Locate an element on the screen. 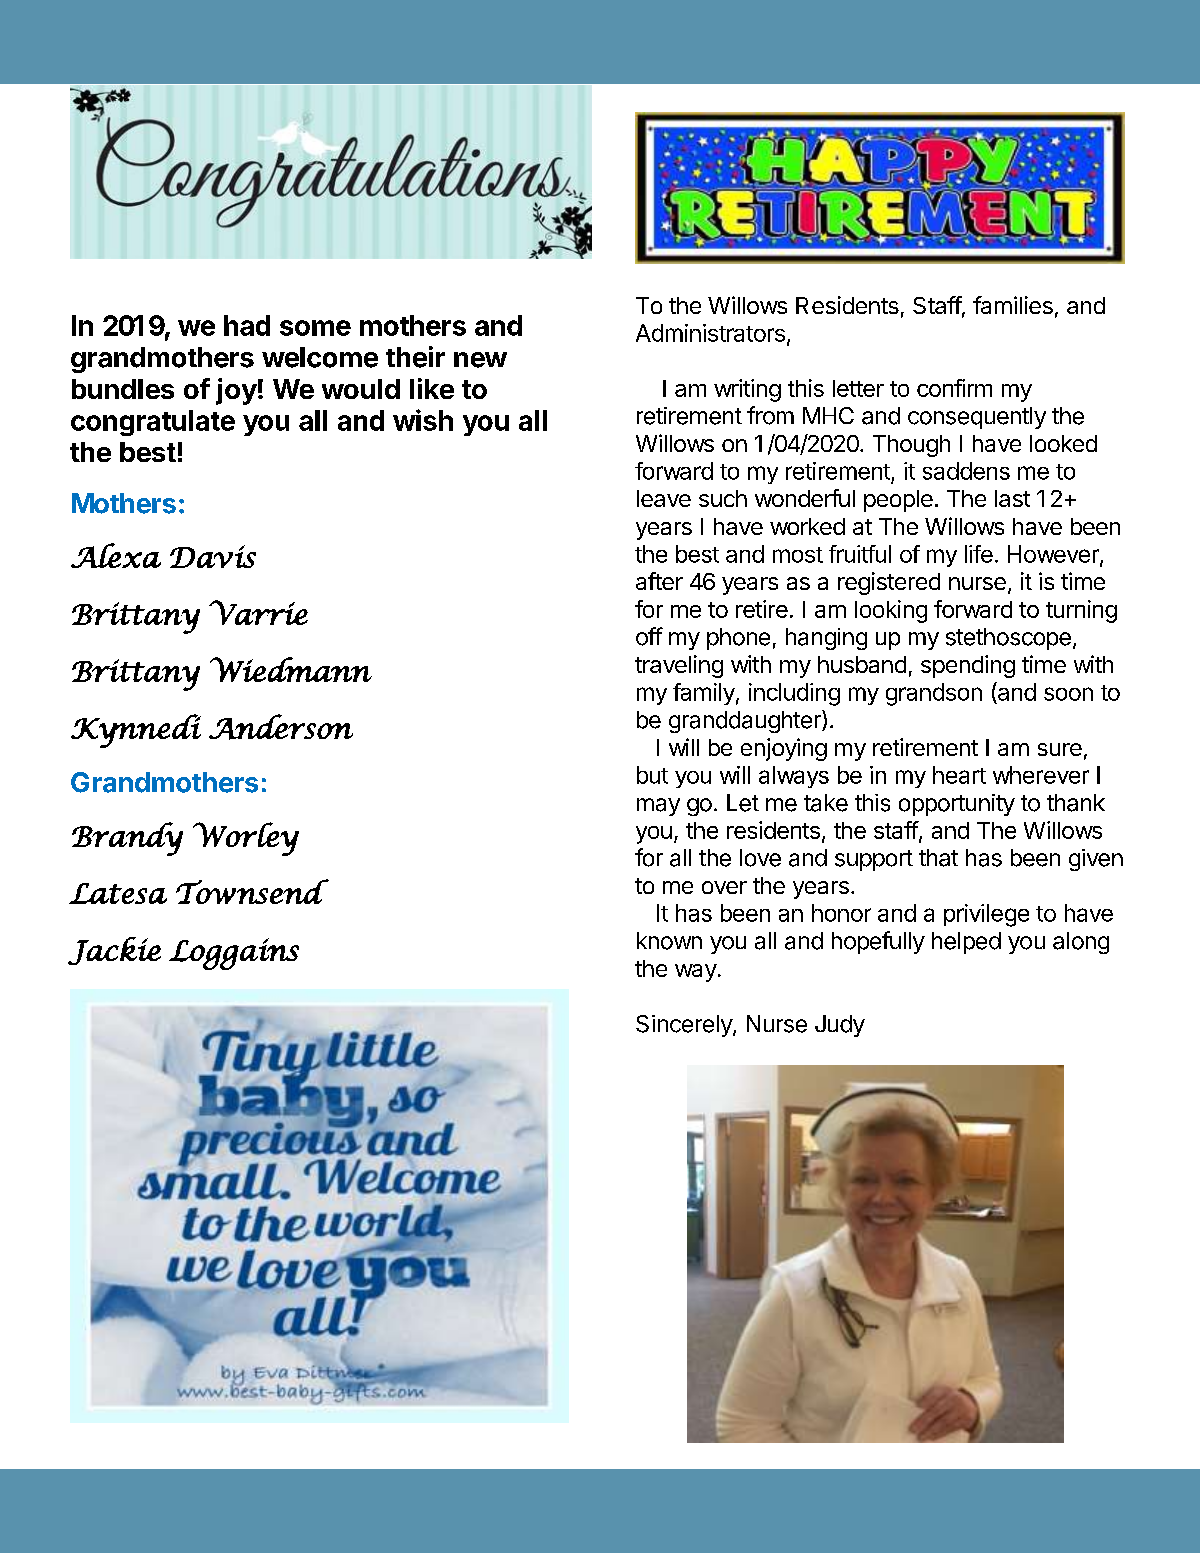 The height and width of the screenshot is (1553, 1200). Jackie is located at coordinates (114, 951).
